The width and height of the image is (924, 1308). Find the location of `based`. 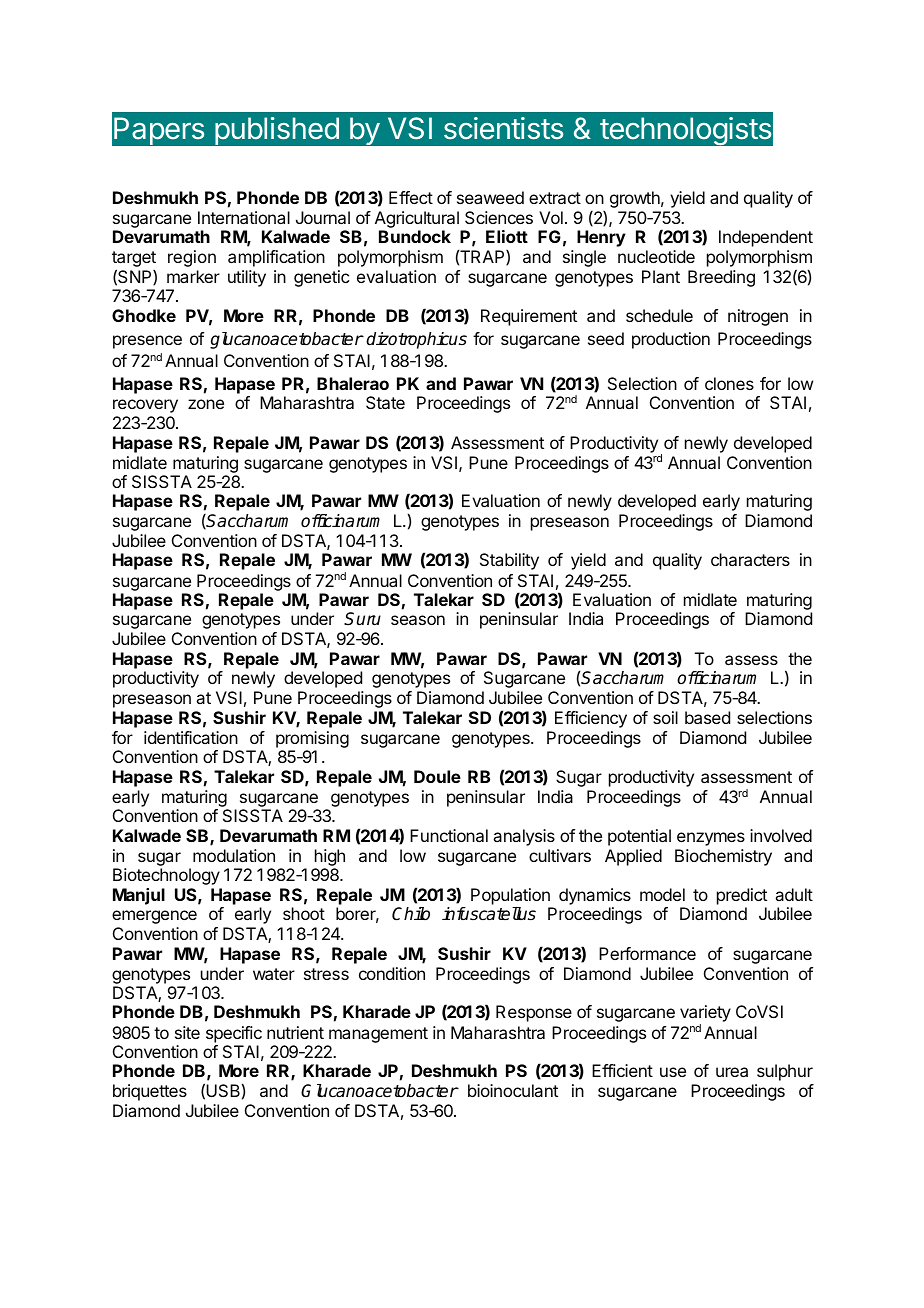

based is located at coordinates (707, 717).
